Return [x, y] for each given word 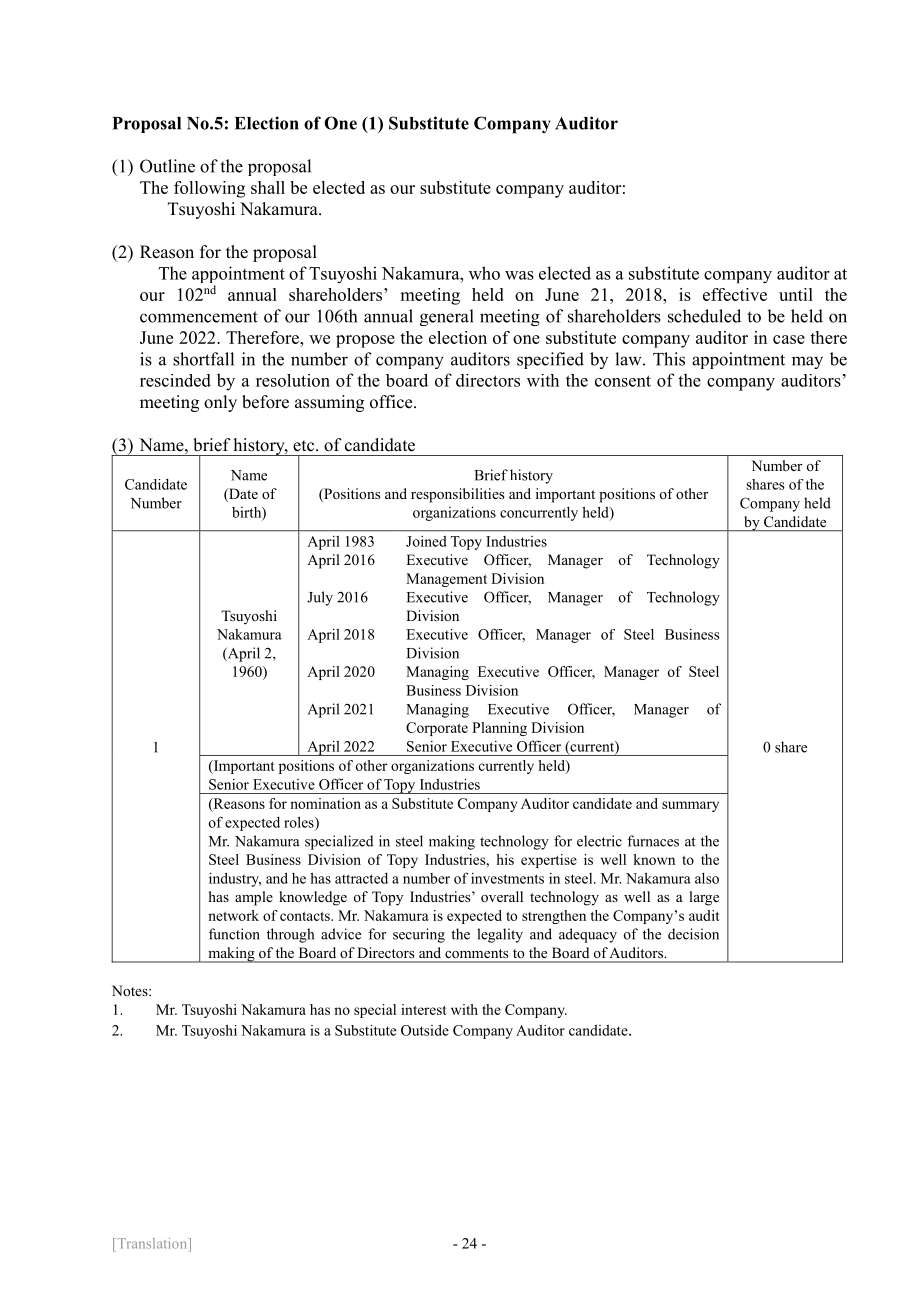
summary [690, 806]
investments [507, 878]
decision [693, 934]
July [320, 598]
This [669, 359]
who [484, 273]
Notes [131, 990]
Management [446, 580]
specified [550, 360]
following [209, 189]
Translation [152, 1243]
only [220, 403]
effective [735, 294]
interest [424, 1009]
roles [300, 823]
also [707, 878]
